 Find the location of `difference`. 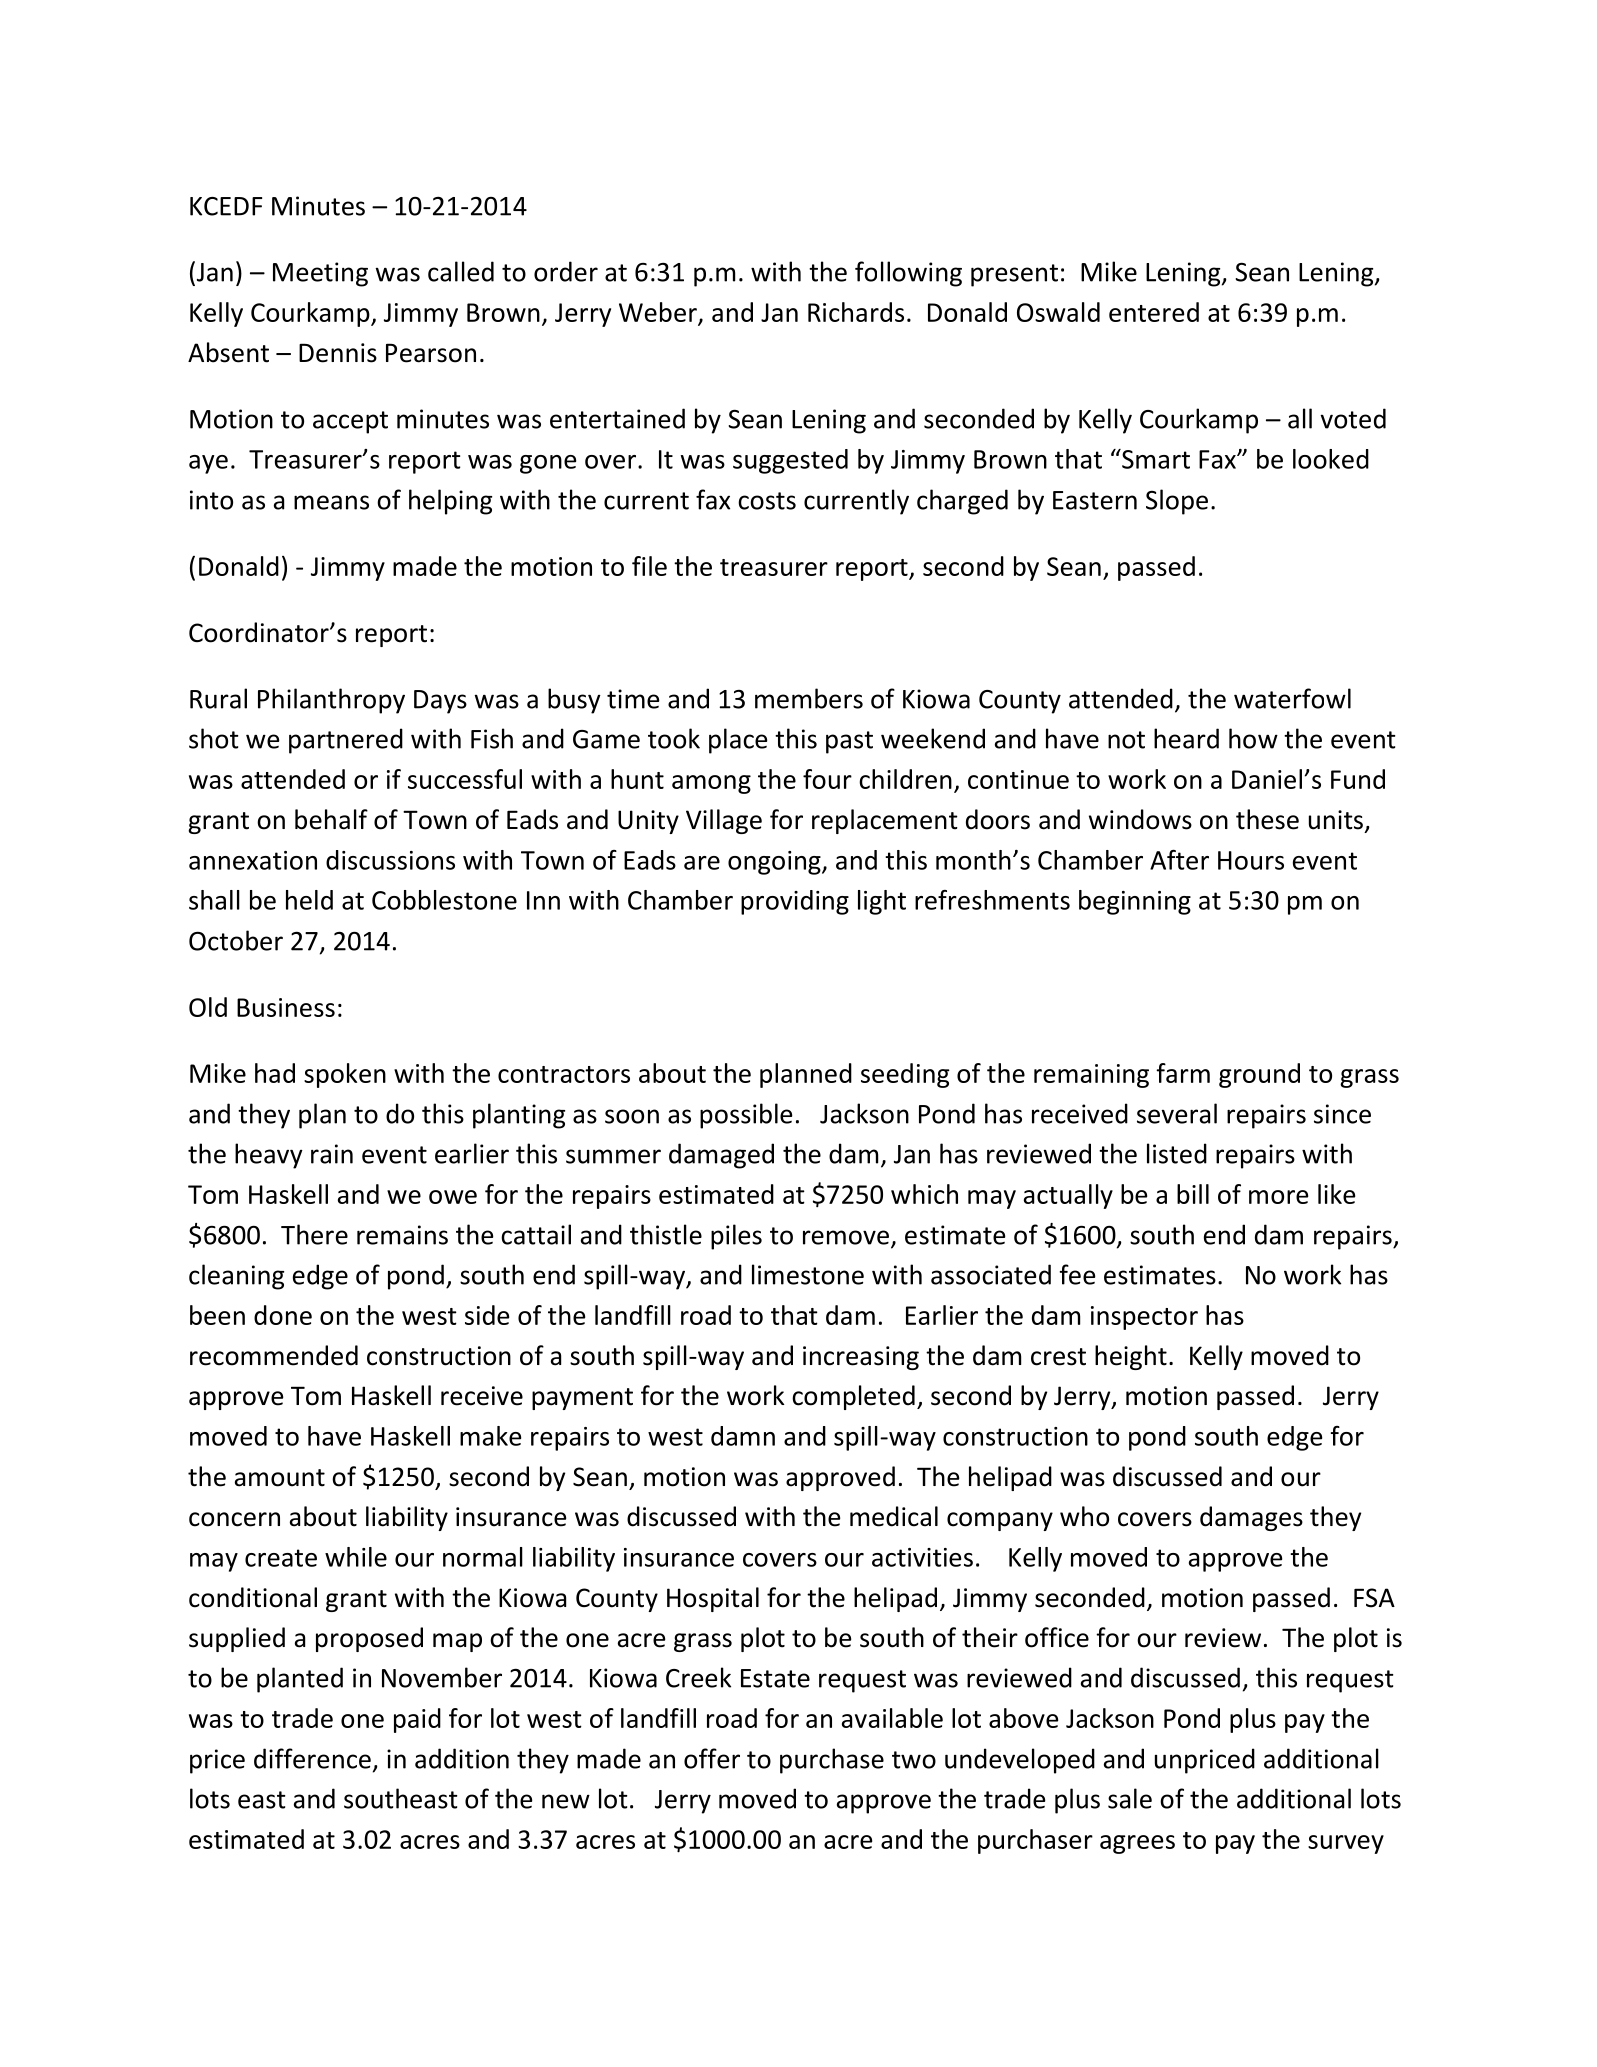

difference is located at coordinates (312, 1758).
